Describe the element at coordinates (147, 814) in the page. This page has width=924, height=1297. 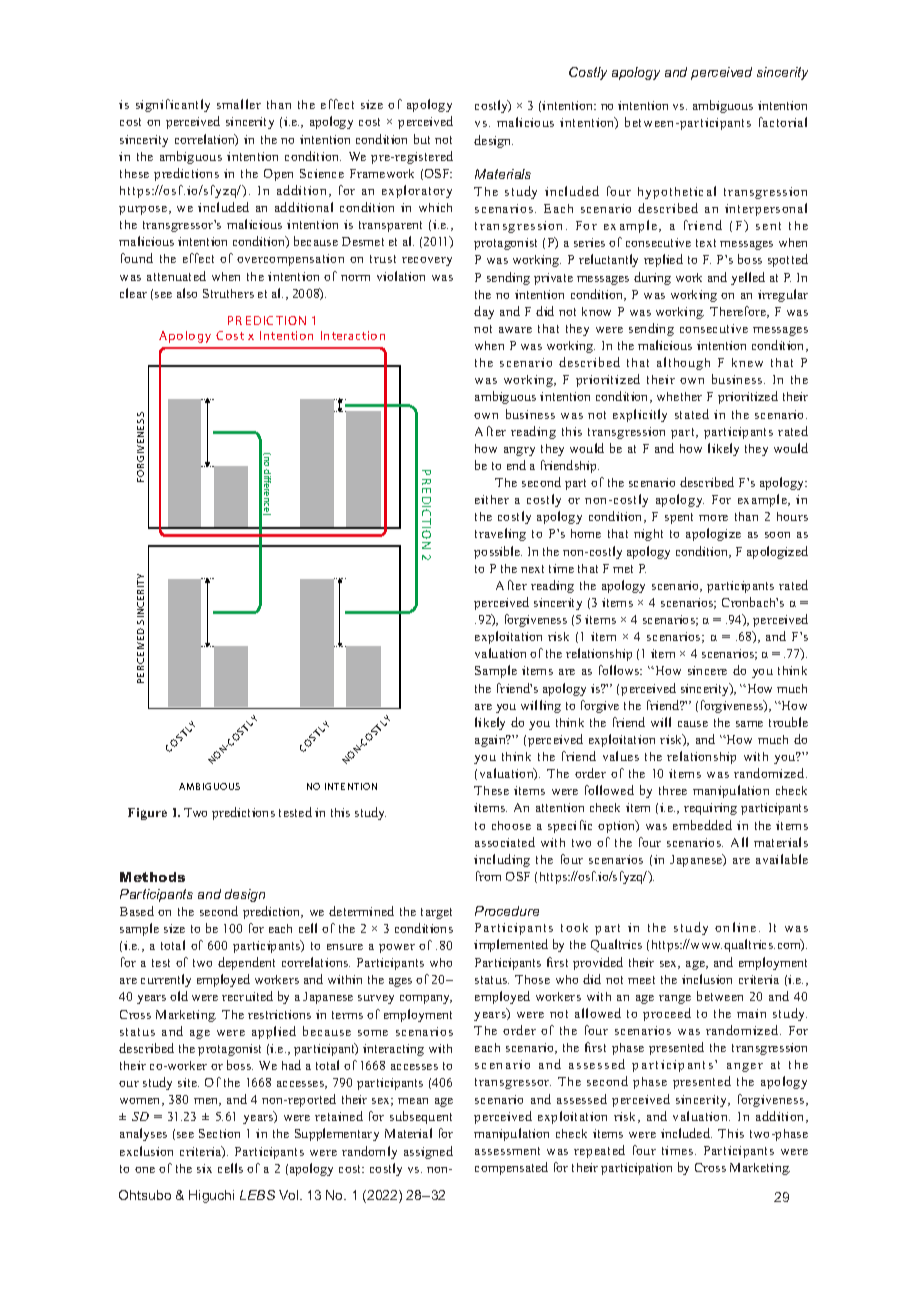
I see `Figure` at that location.
